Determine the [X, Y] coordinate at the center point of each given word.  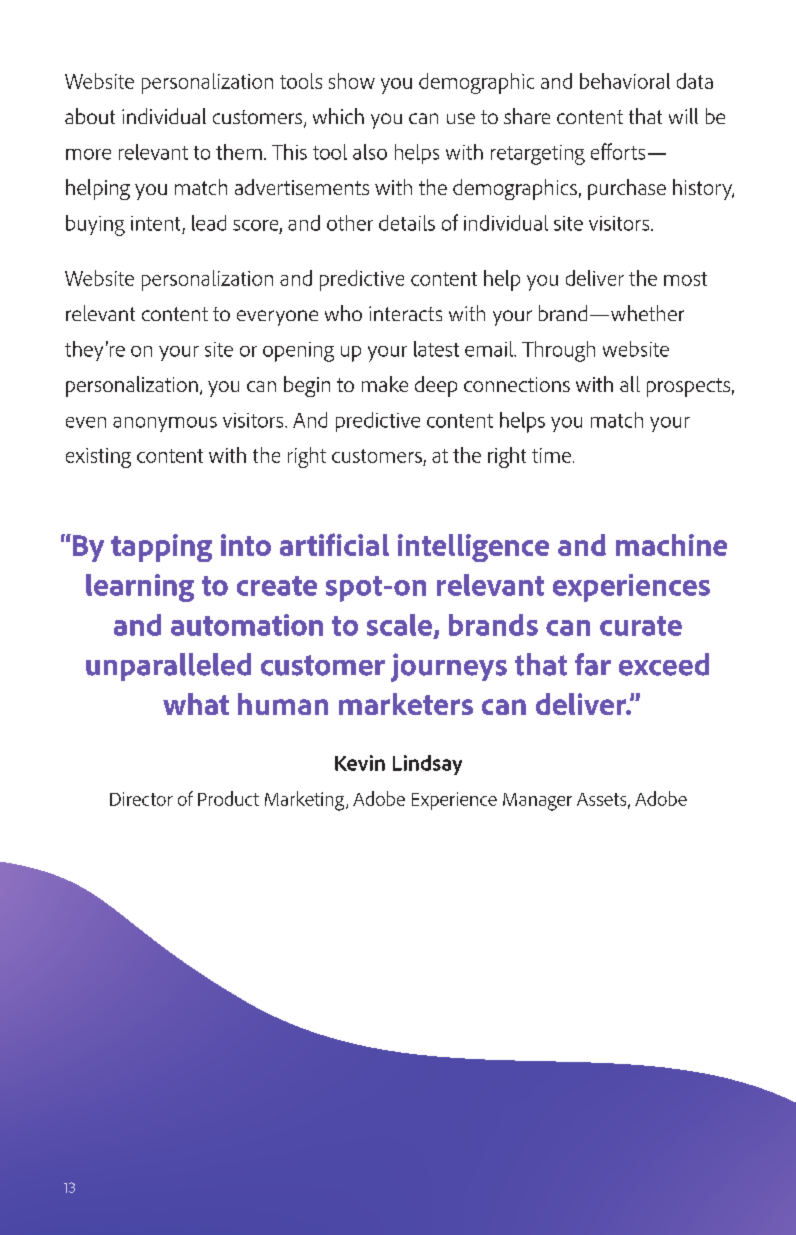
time [553, 455]
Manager [537, 802]
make [385, 384]
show [352, 81]
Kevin [360, 763]
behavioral [625, 81]
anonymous [165, 424]
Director [141, 799]
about [90, 116]
